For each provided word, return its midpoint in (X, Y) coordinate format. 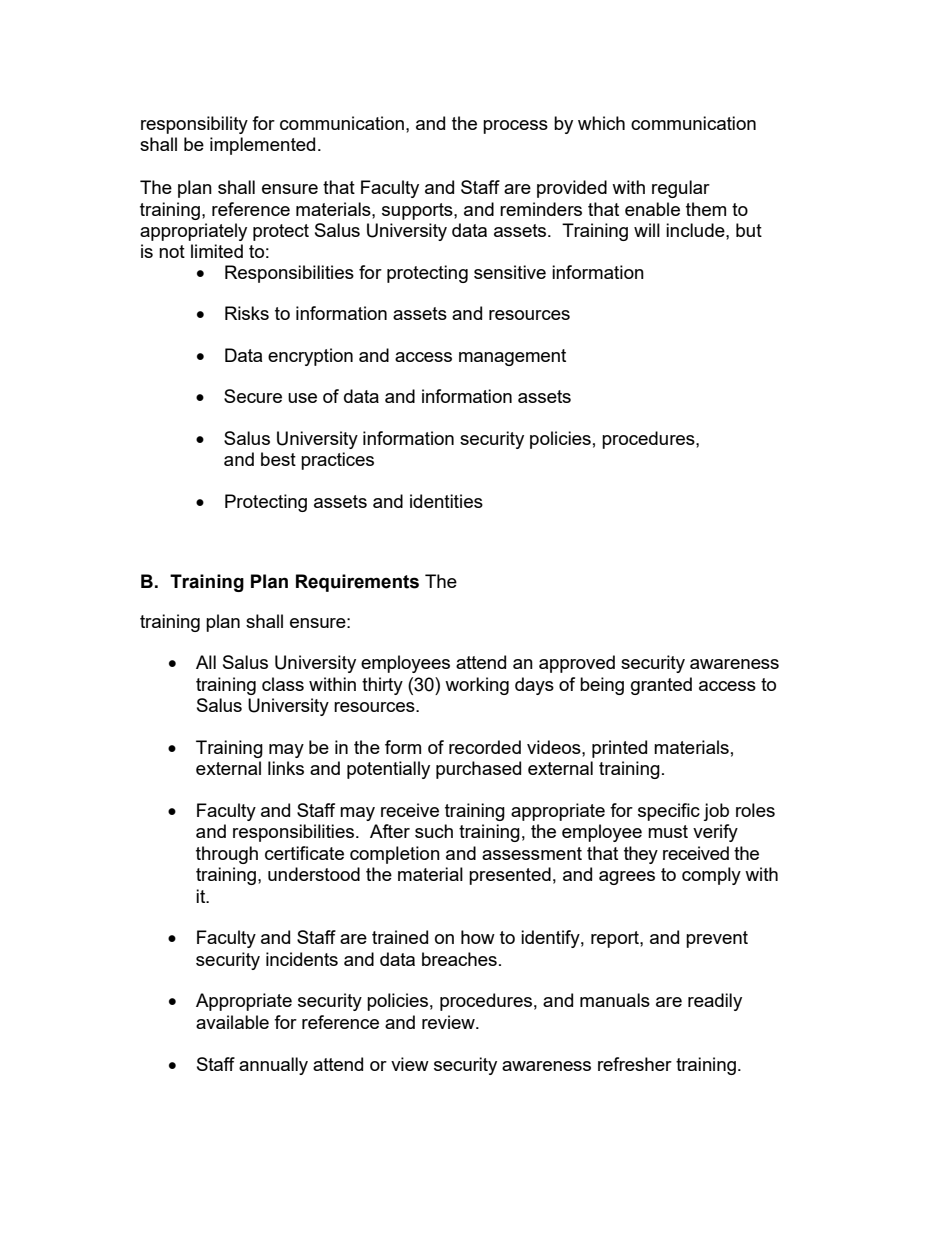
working (477, 686)
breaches (459, 959)
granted (661, 686)
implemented (262, 146)
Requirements (357, 583)
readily (715, 1002)
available (232, 1022)
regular (681, 189)
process (515, 127)
